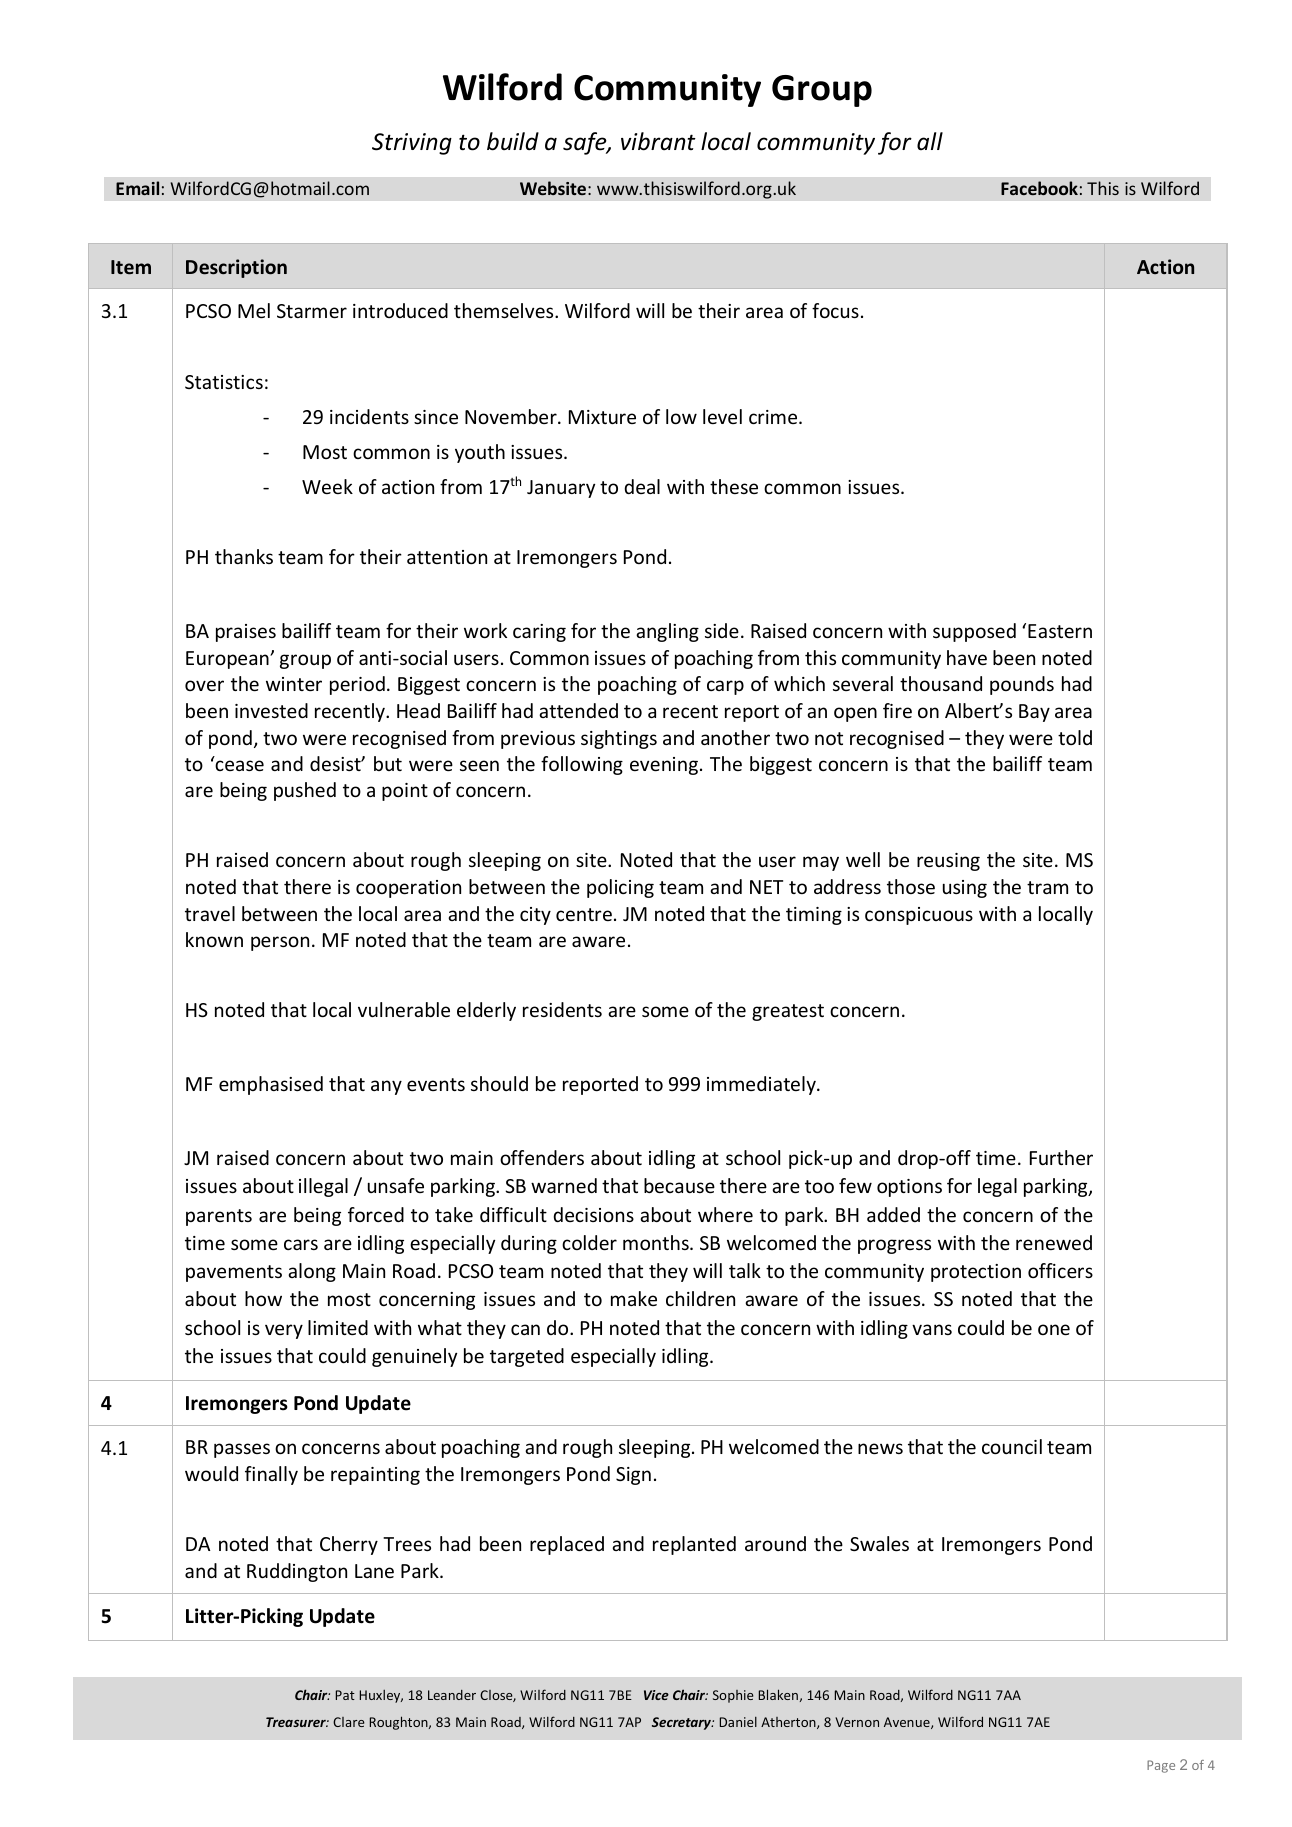 This screenshot has width=1292, height=1827. Describe the element at coordinates (658, 141) in the screenshot. I see `vibrant` at that location.
